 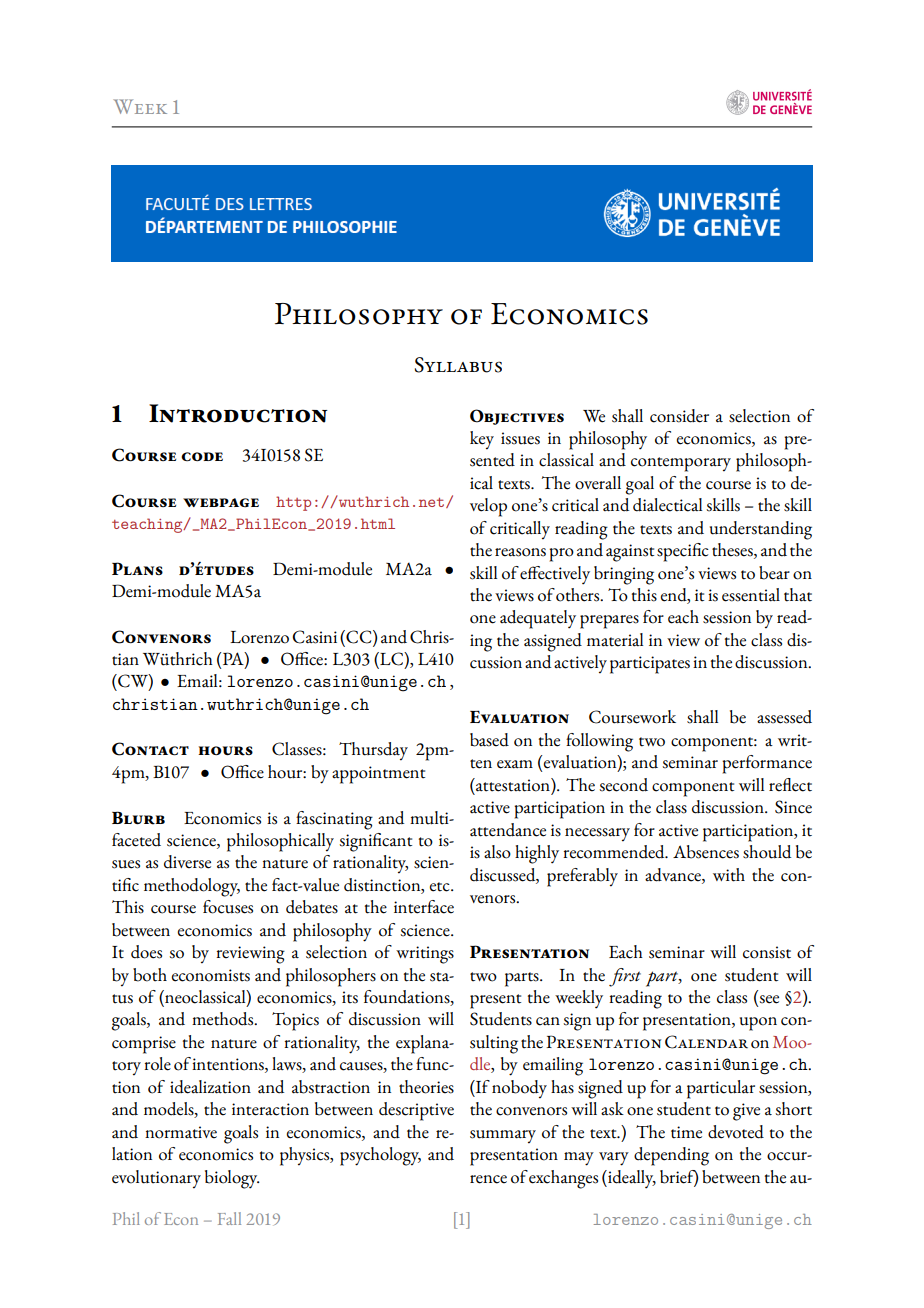 I want to click on code, so click(x=202, y=456).
